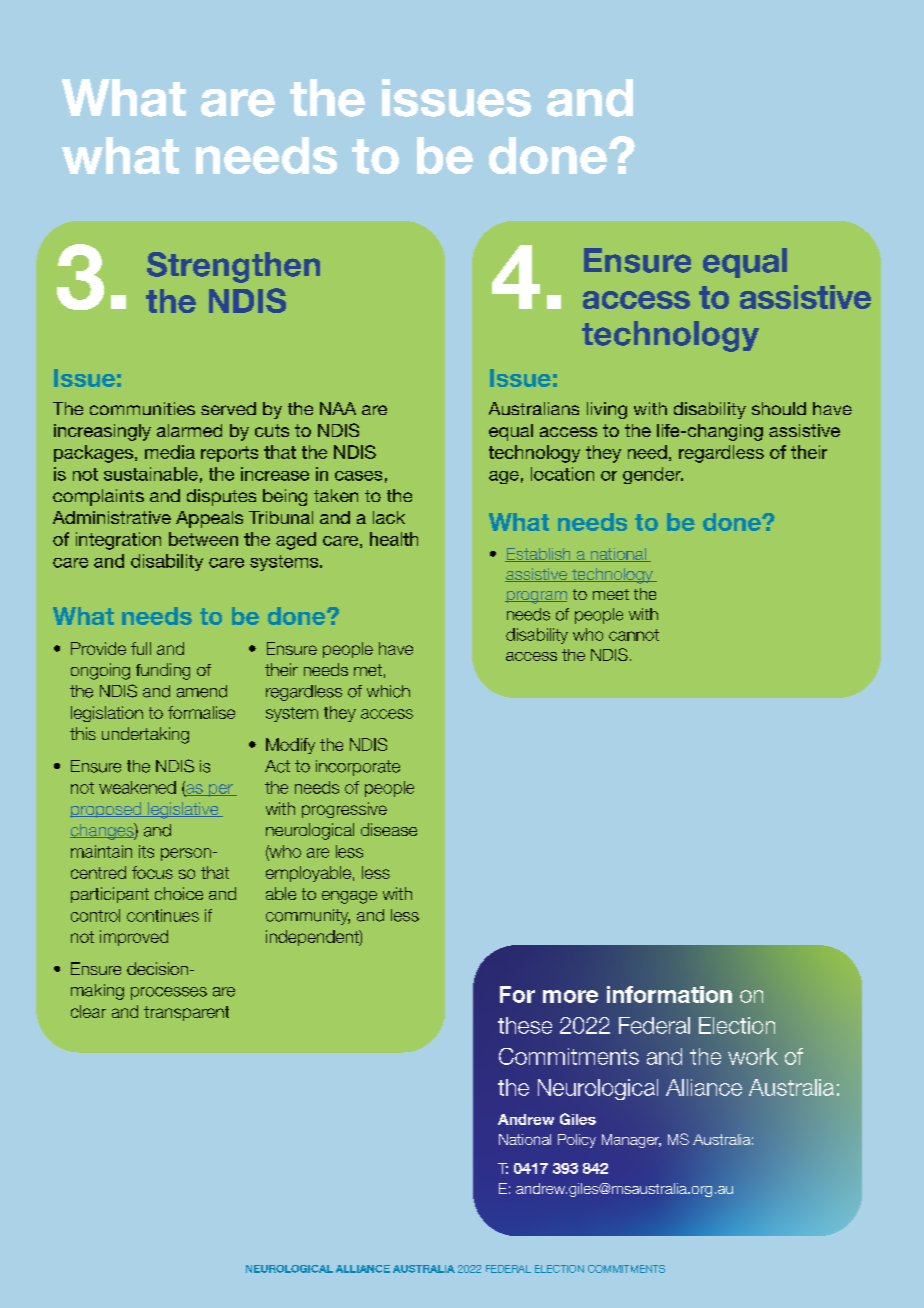 This screenshot has width=924, height=1308. What do you see at coordinates (141, 648) in the screenshot?
I see `full` at bounding box center [141, 648].
